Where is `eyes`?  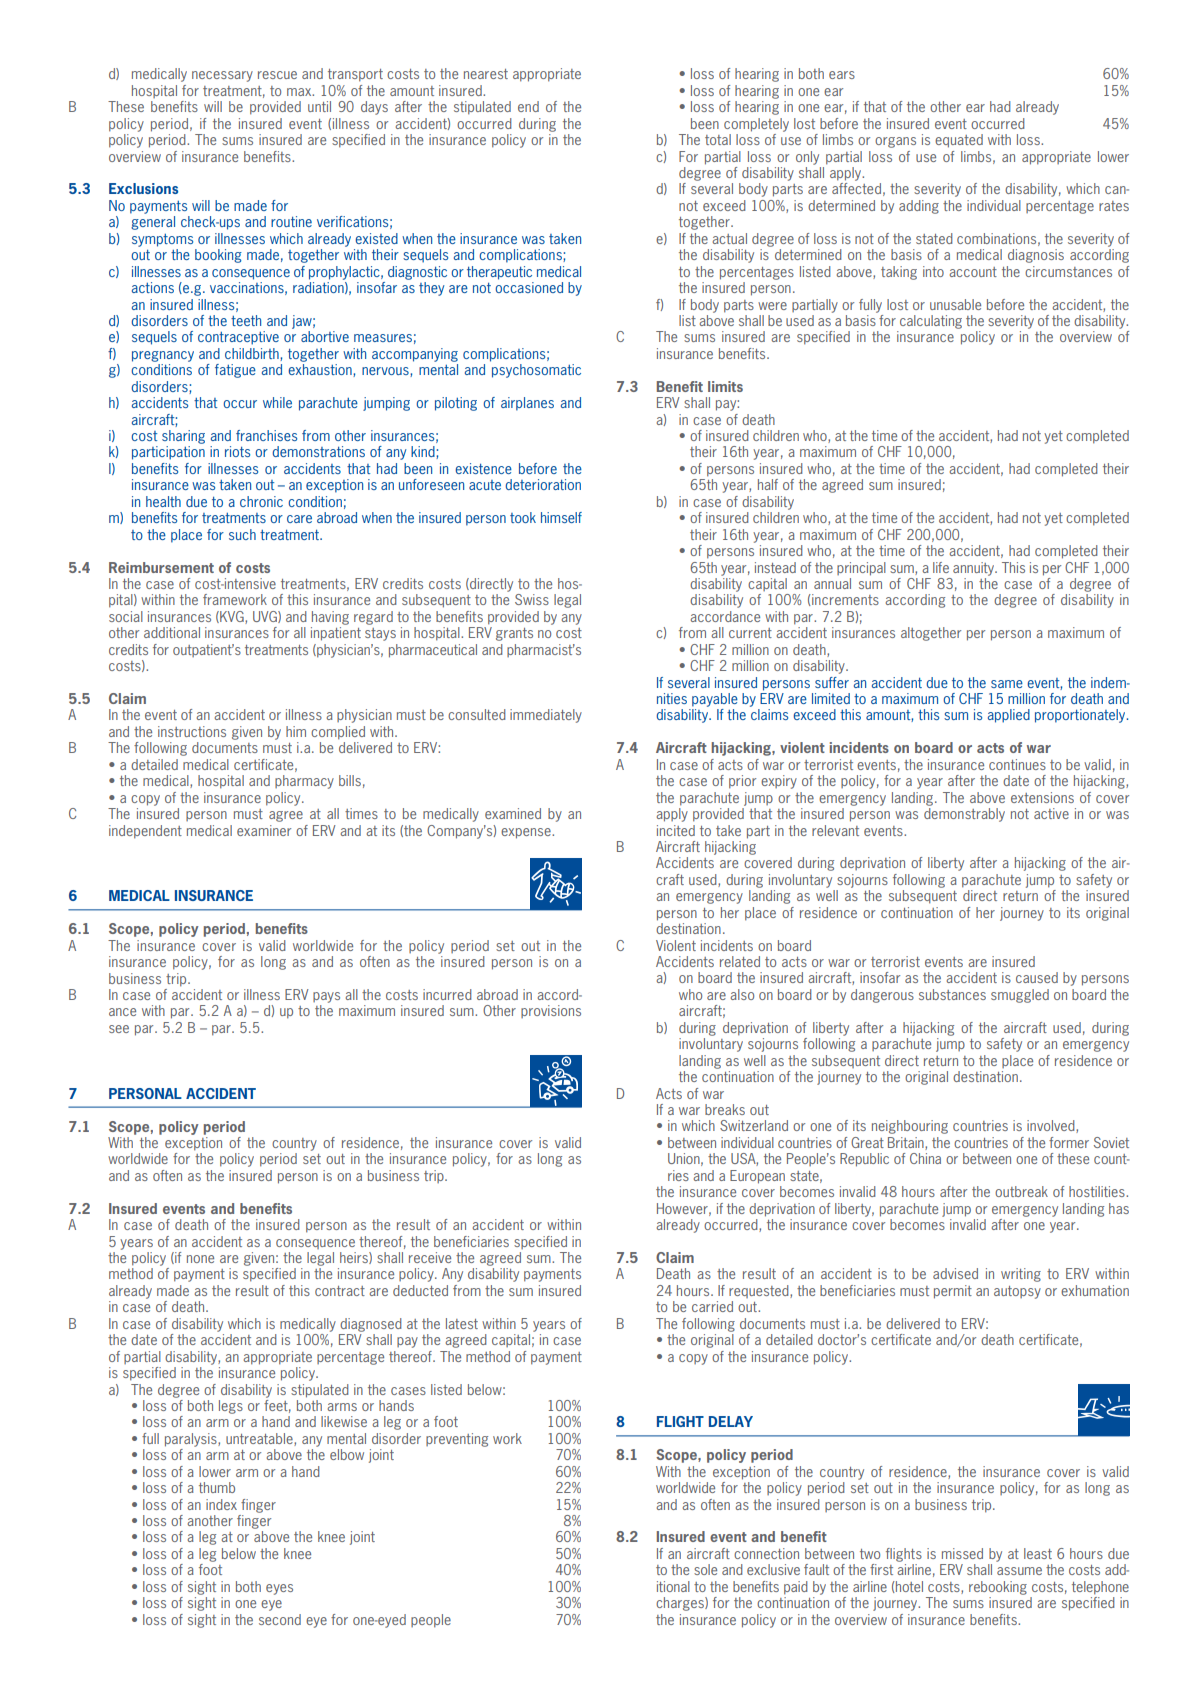
eyes is located at coordinates (279, 1589).
